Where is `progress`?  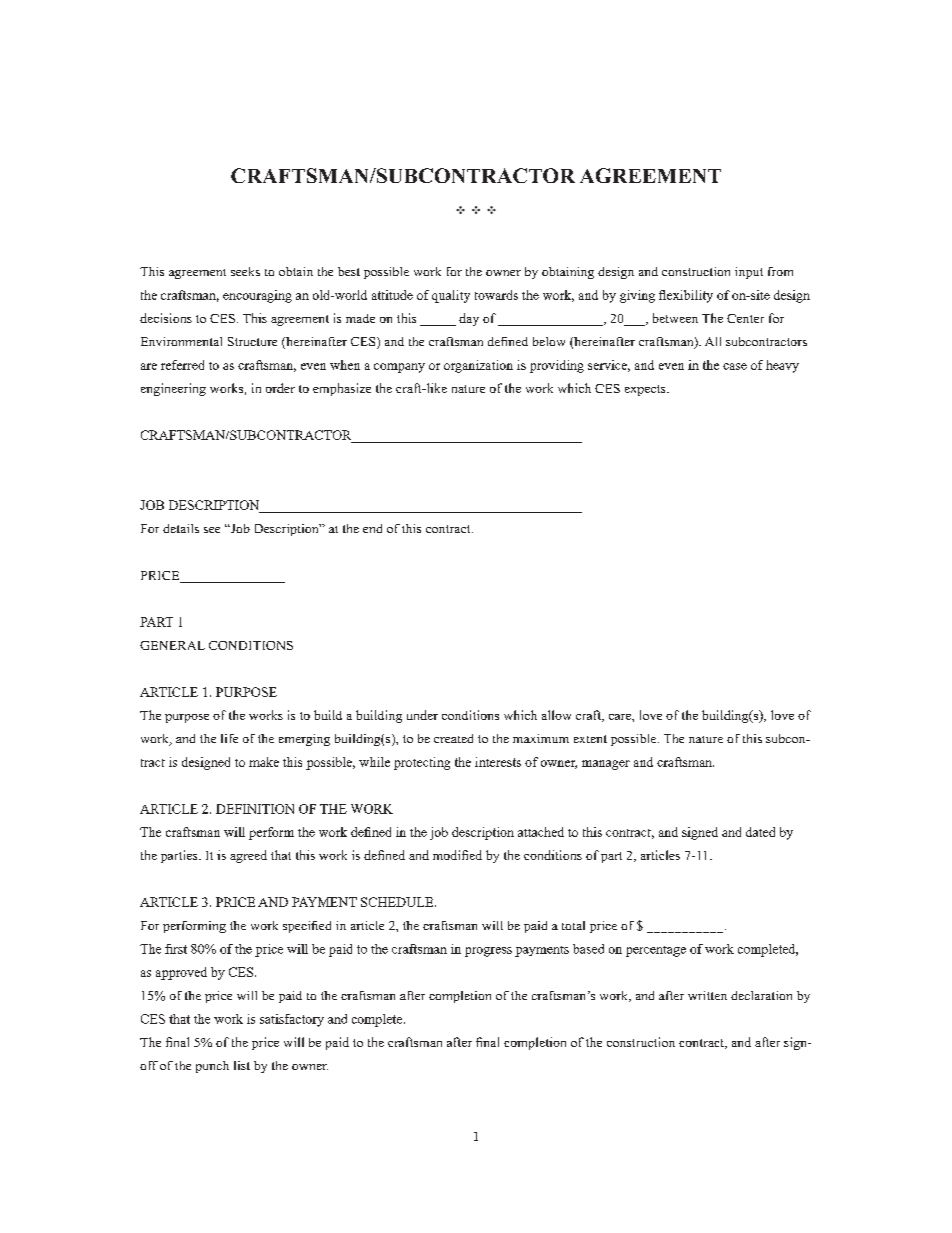 progress is located at coordinates (488, 952).
